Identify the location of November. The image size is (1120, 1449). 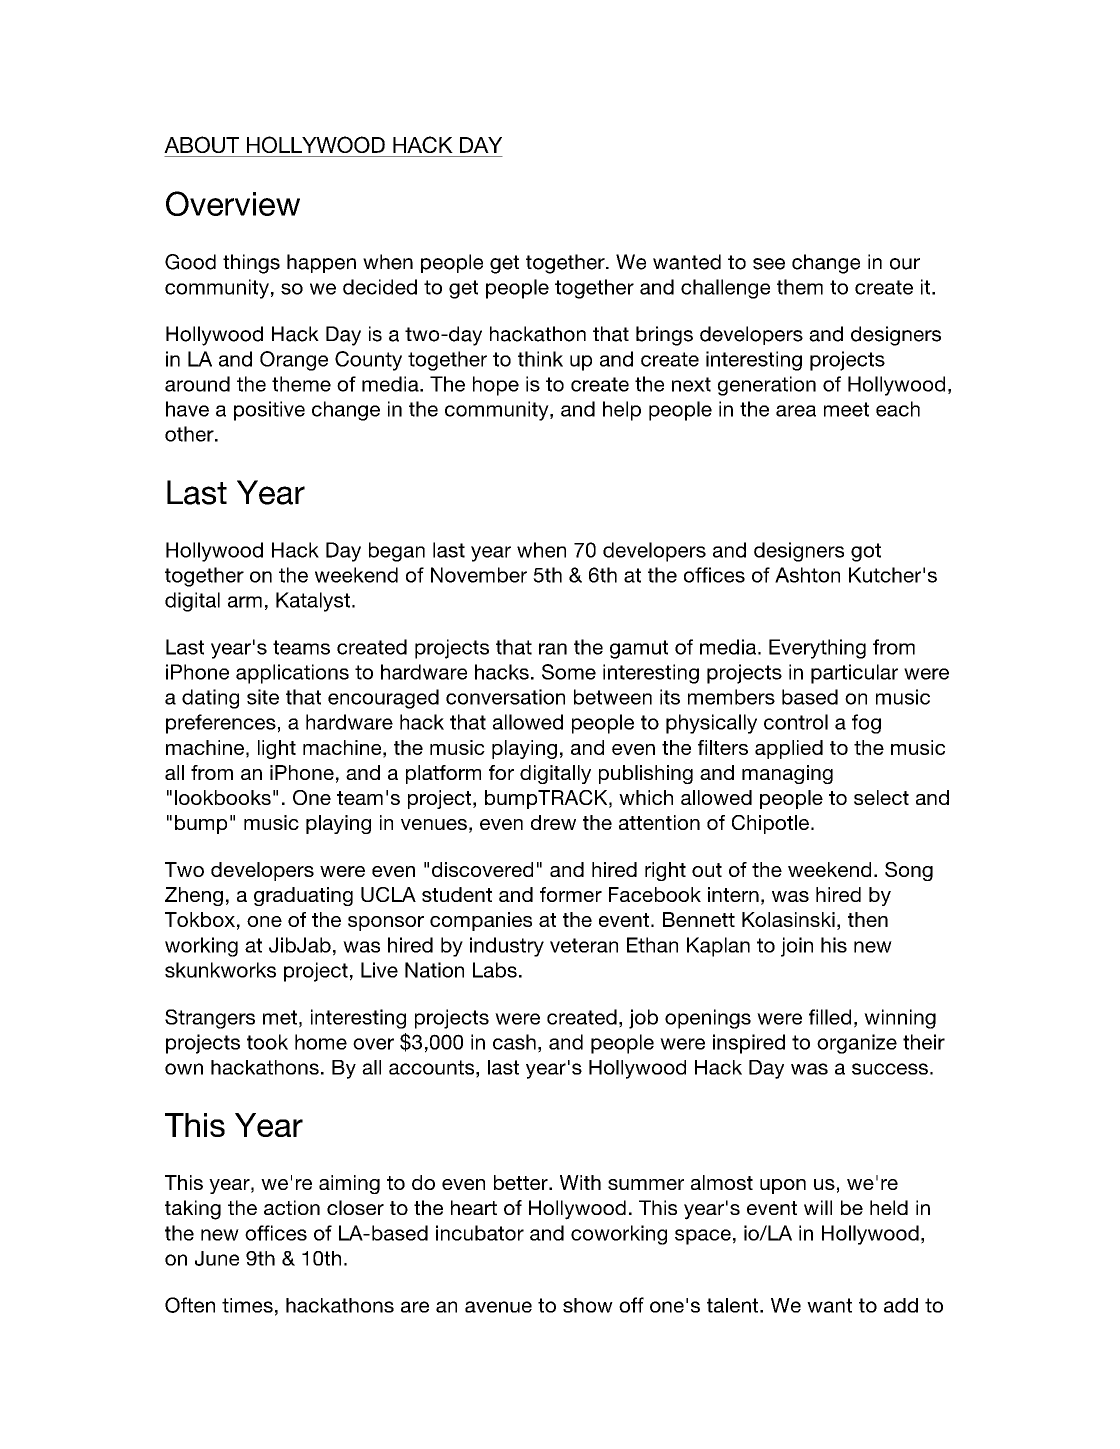
(479, 575).
